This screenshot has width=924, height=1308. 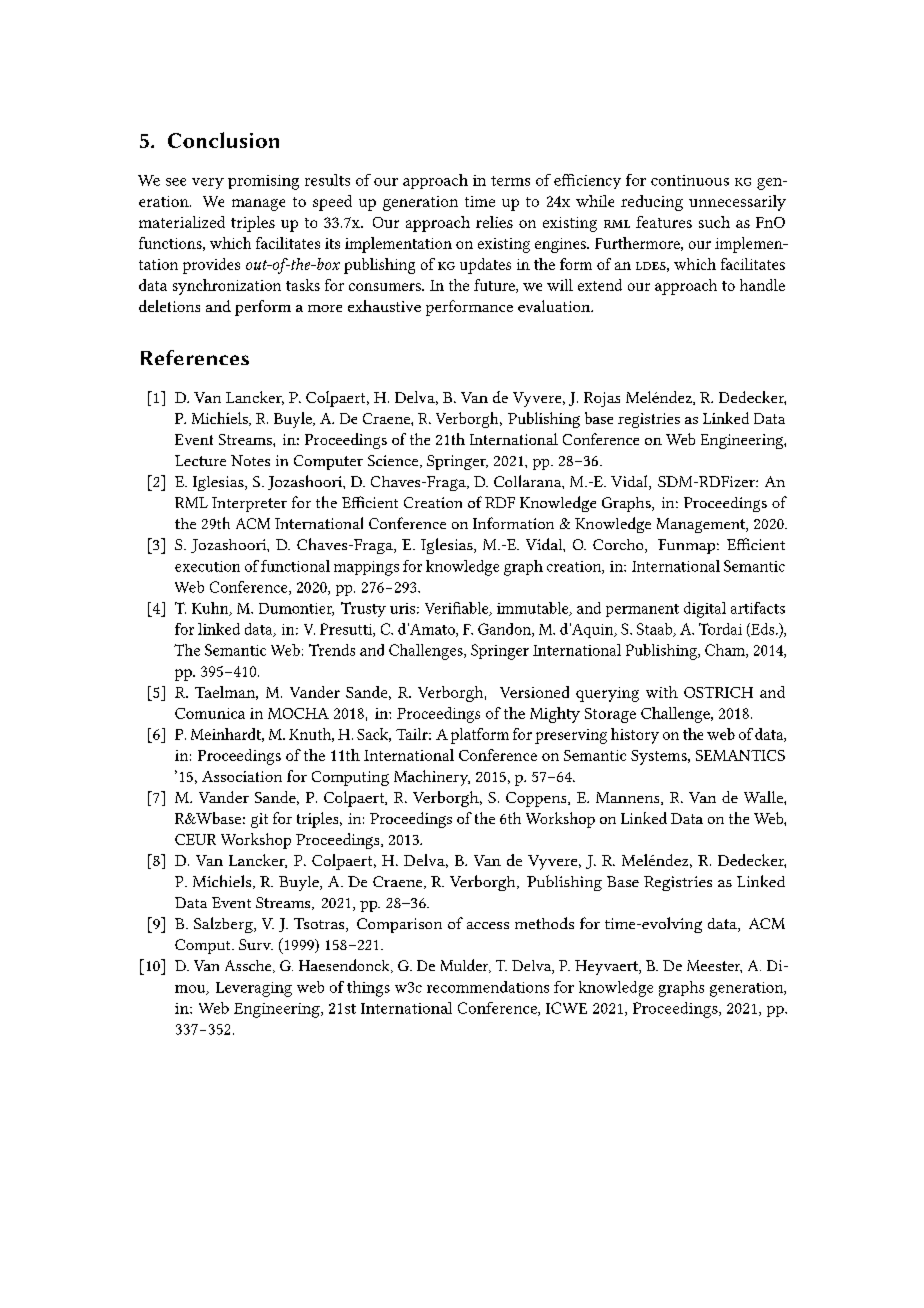 What do you see at coordinates (195, 357) in the screenshot?
I see `References` at bounding box center [195, 357].
